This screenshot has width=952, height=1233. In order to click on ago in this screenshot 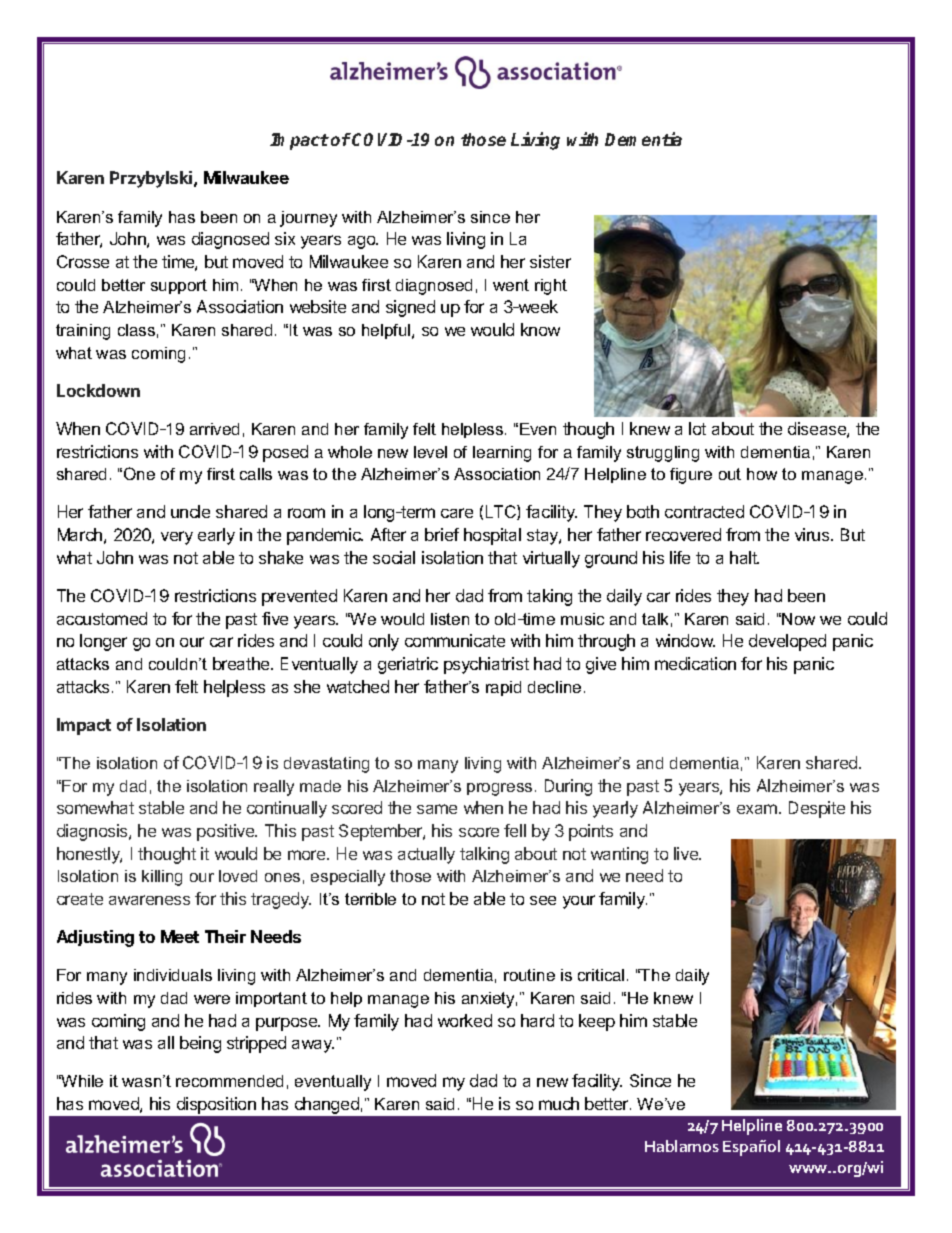, I will do `click(363, 242)`.
